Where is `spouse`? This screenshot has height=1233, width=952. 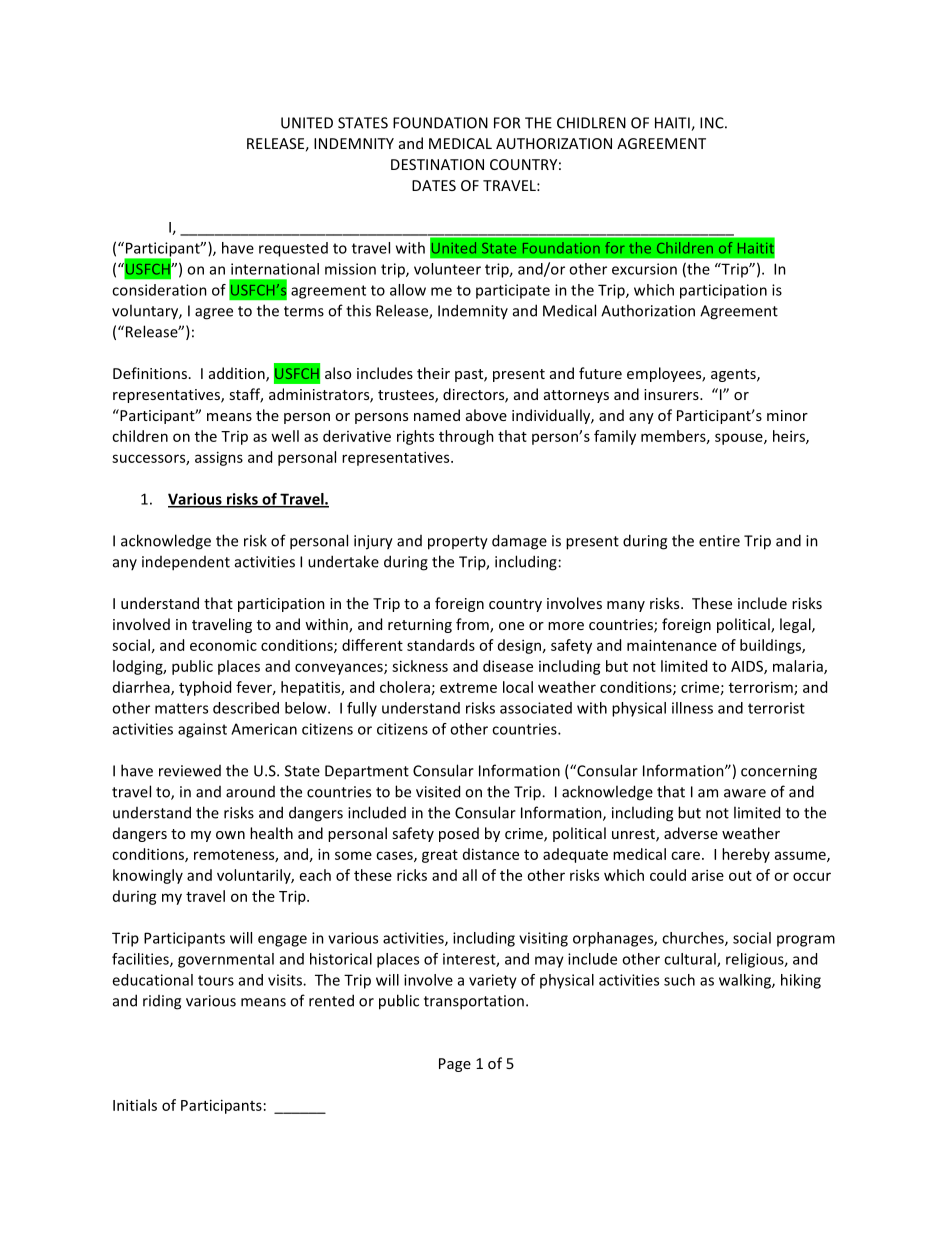 spouse is located at coordinates (740, 439).
